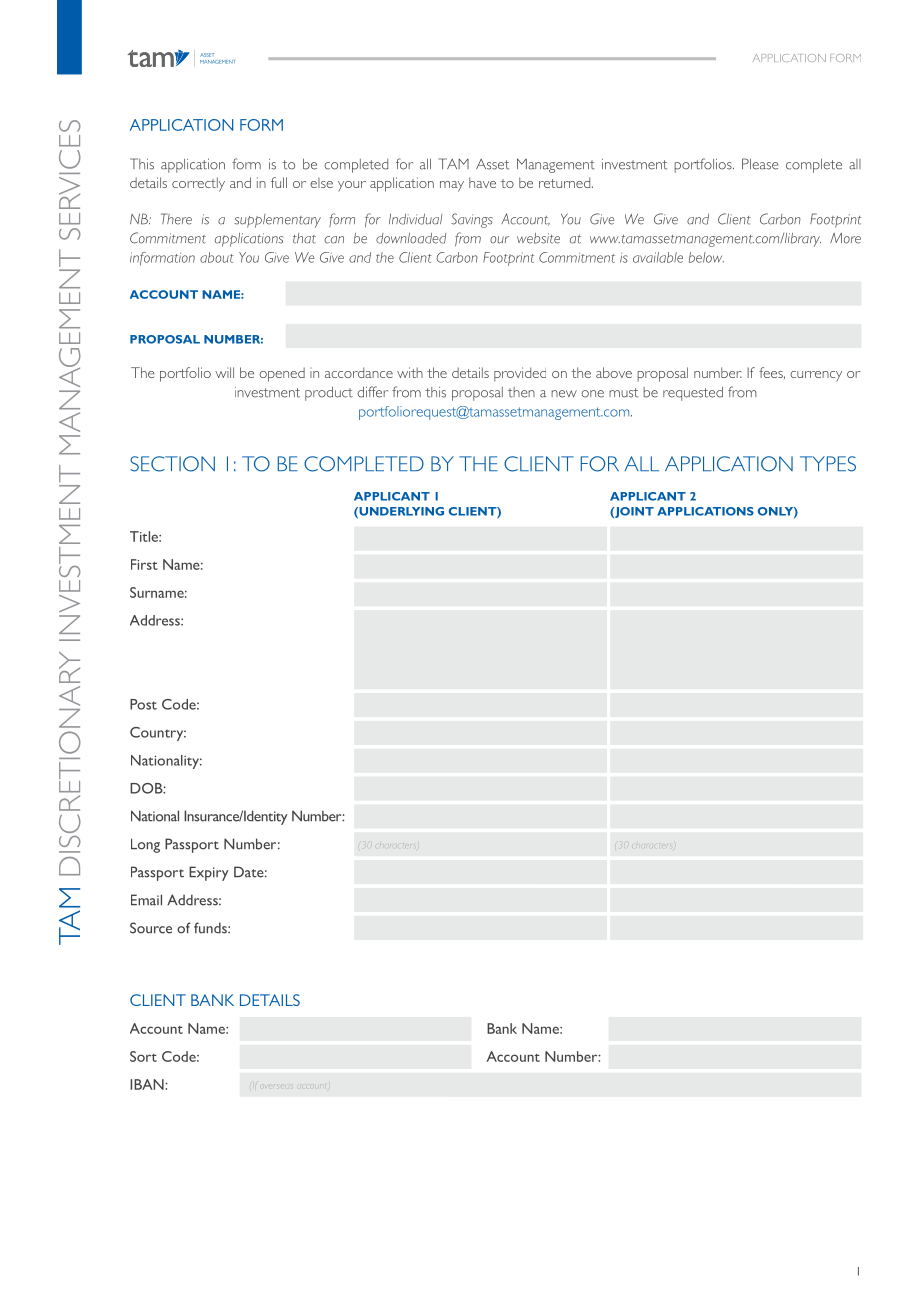  Describe the element at coordinates (828, 464) in the image. I see `TYPES` at that location.
